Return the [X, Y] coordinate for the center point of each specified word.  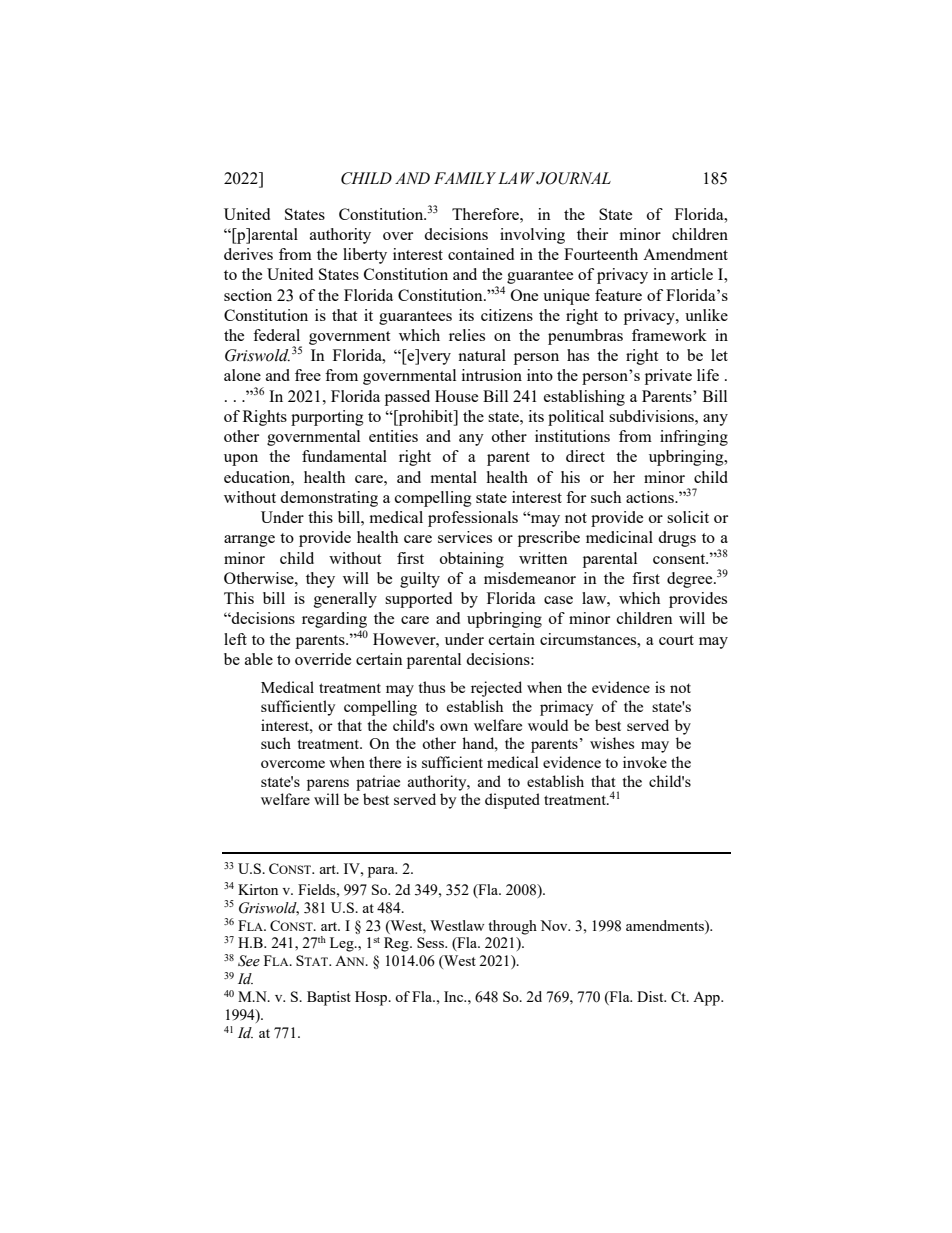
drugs [677, 539]
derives [248, 254]
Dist [651, 996]
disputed [512, 801]
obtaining [472, 560]
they [320, 580]
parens [328, 785]
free [308, 375]
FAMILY [465, 178]
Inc [455, 996]
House [456, 396]
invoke [645, 762]
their [592, 234]
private [668, 377]
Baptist [329, 998]
